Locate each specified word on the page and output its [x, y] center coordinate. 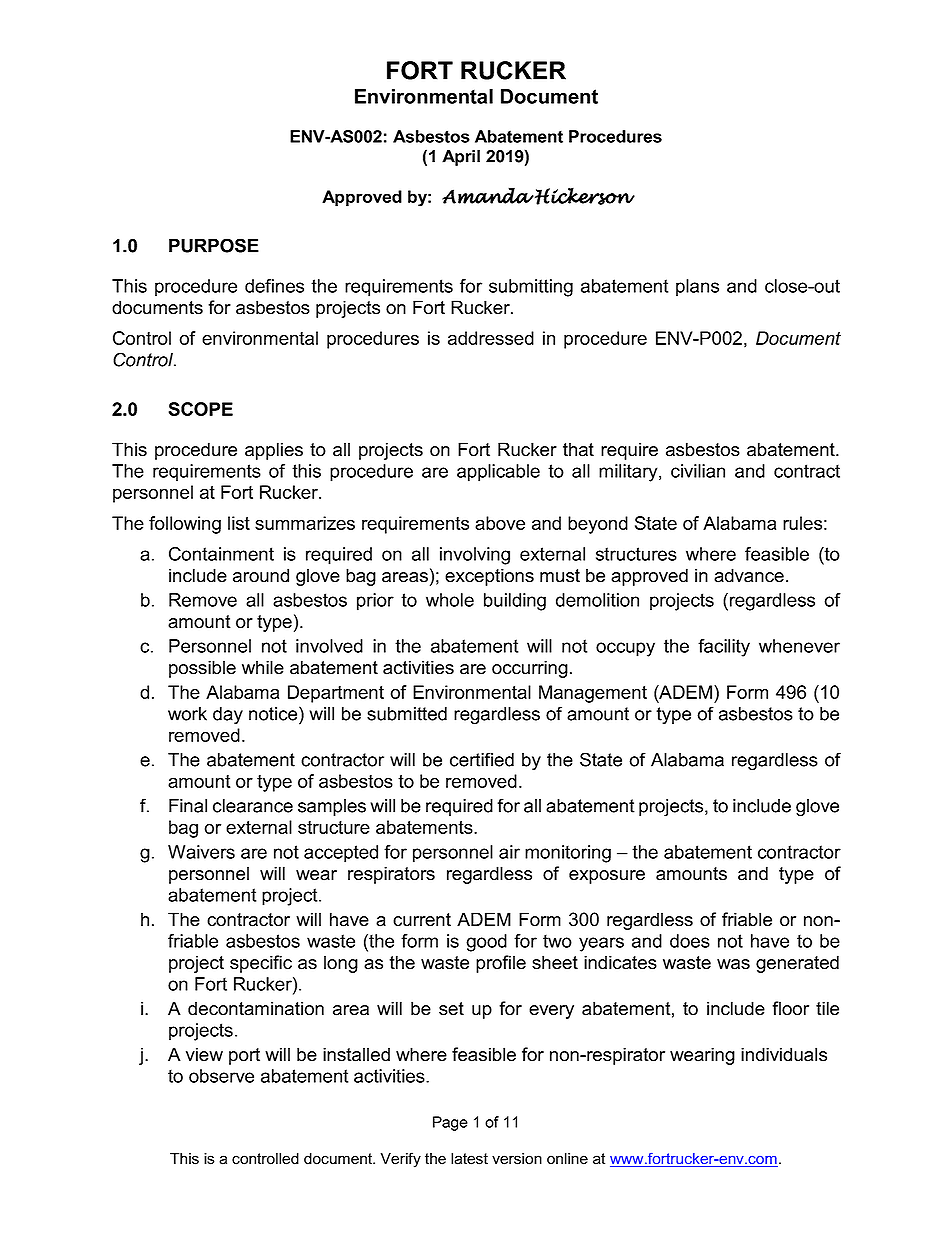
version [517, 1159]
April [461, 158]
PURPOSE [214, 245]
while [263, 667]
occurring [530, 669]
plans [697, 288]
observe [221, 1076]
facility [724, 648]
